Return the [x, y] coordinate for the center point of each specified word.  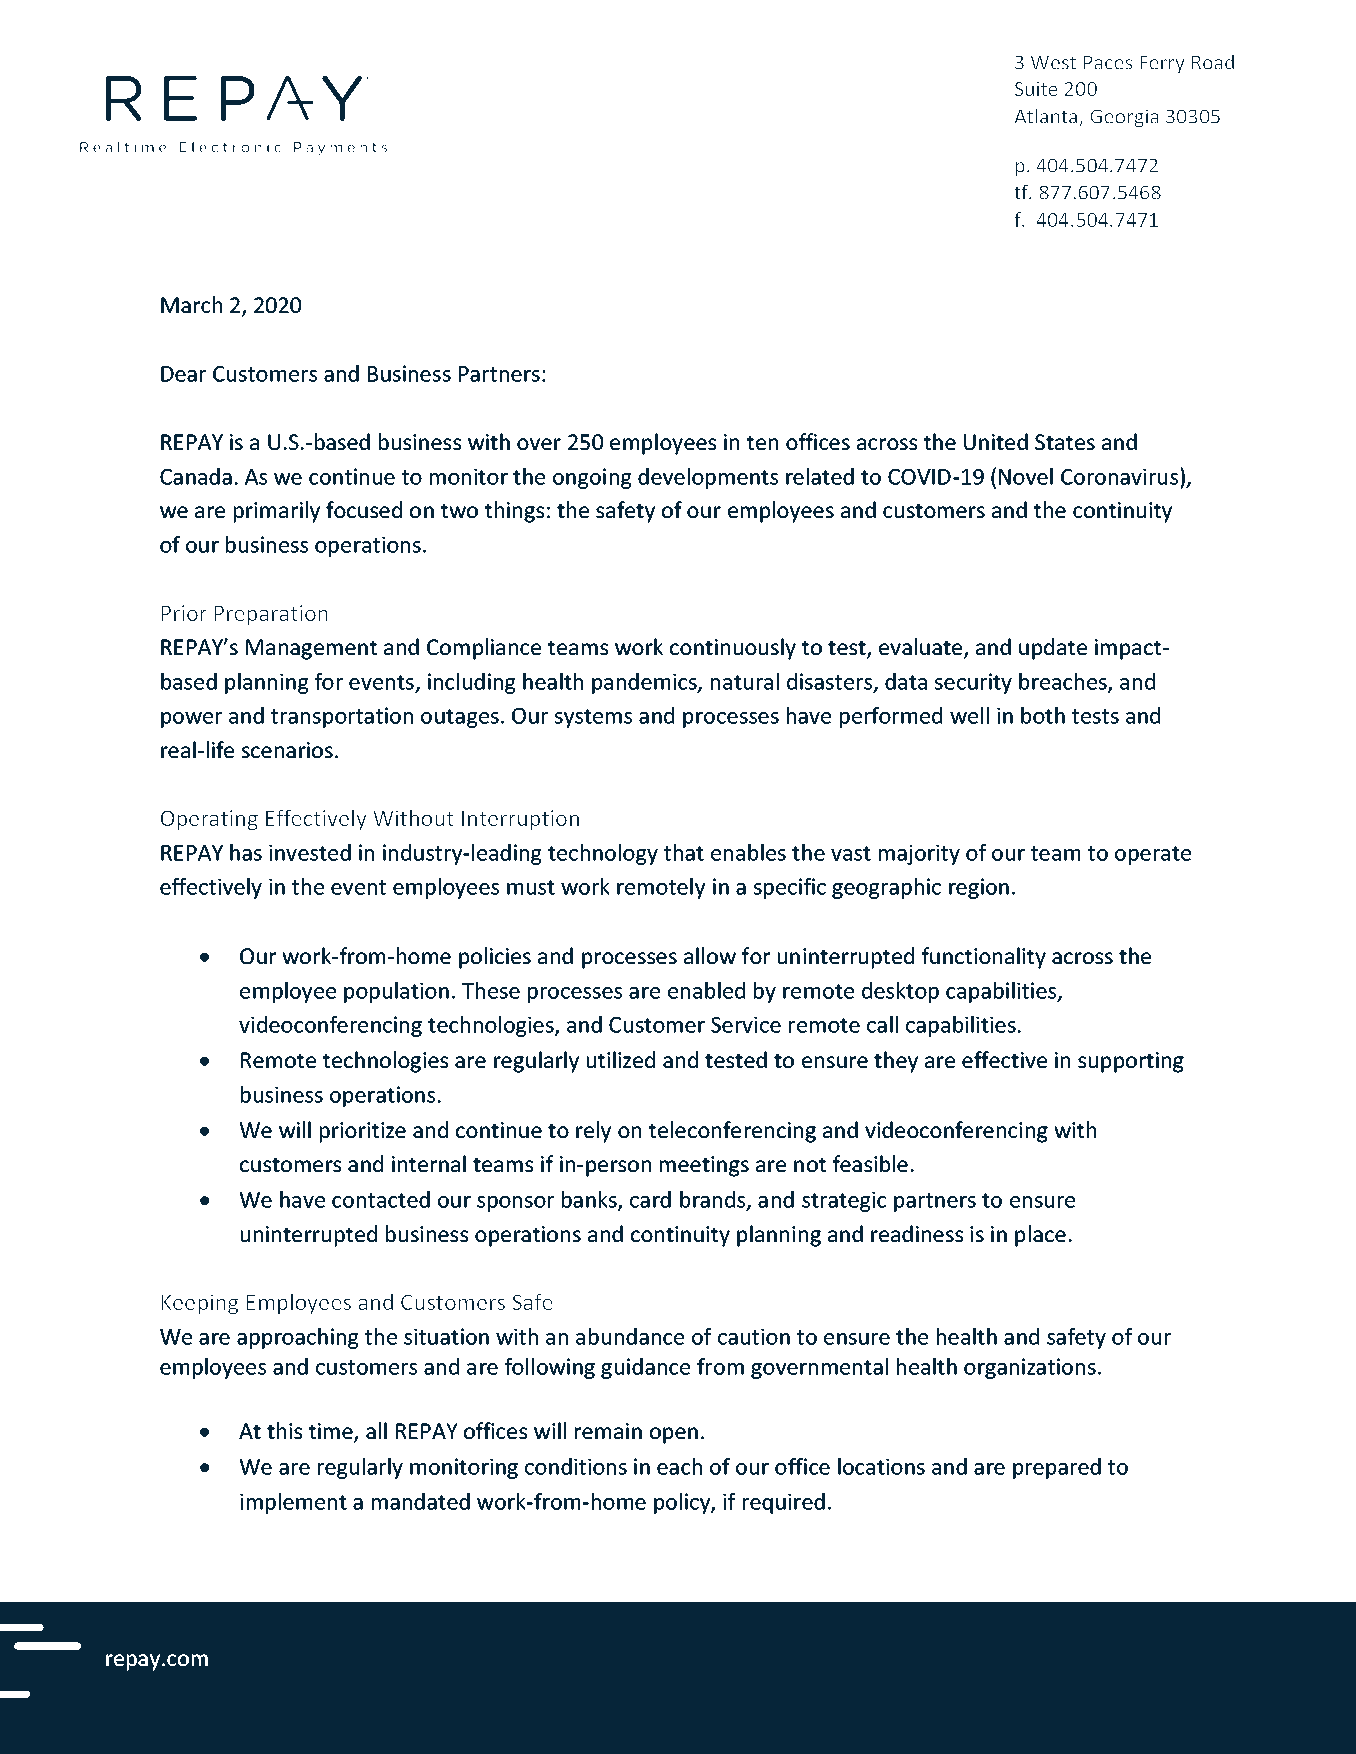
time [332, 1432]
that [684, 852]
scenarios [287, 750]
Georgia [1124, 118]
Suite [1036, 89]
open [674, 1435]
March [191, 304]
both [1043, 715]
